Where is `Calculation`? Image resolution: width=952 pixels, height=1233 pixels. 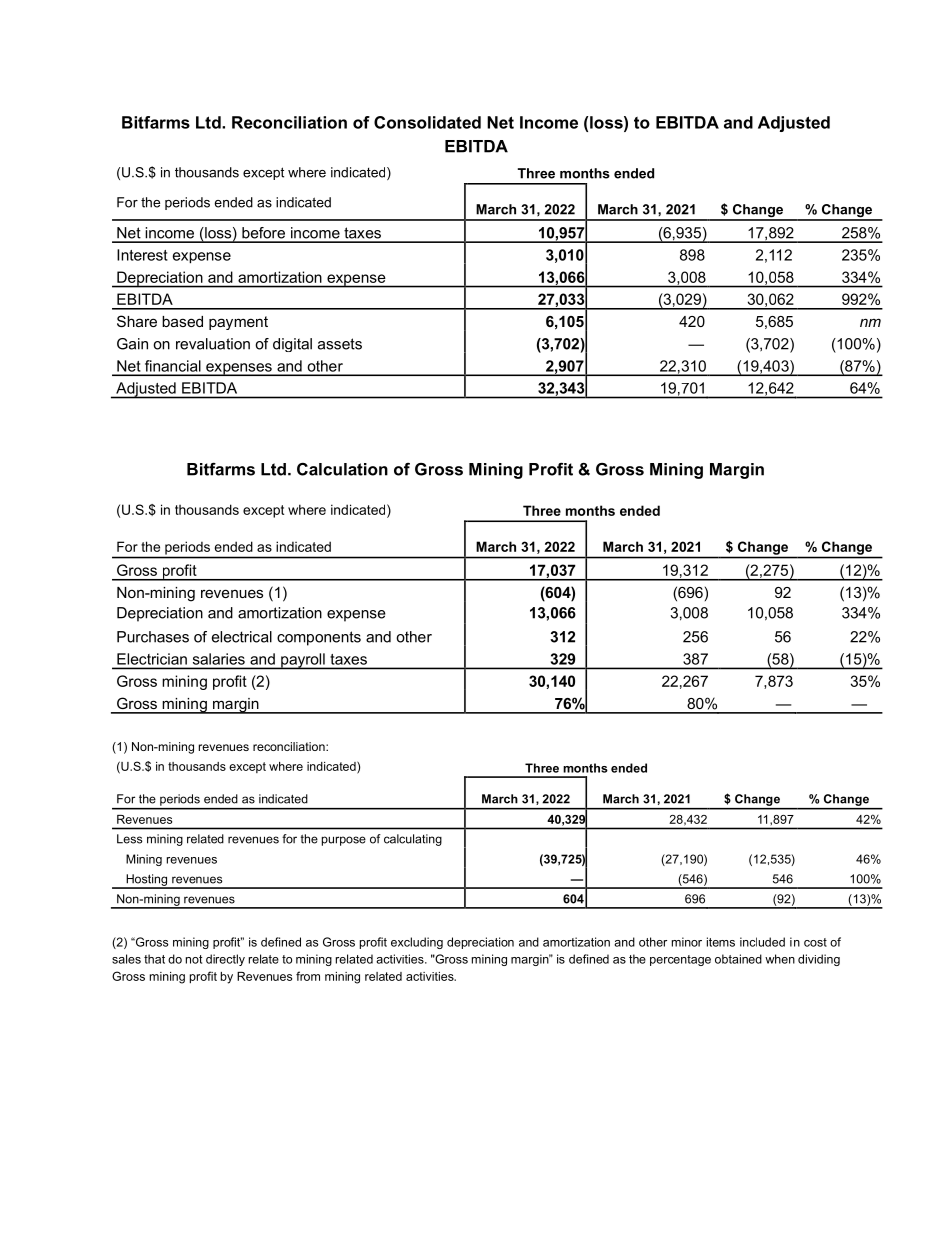 Calculation is located at coordinates (342, 469).
